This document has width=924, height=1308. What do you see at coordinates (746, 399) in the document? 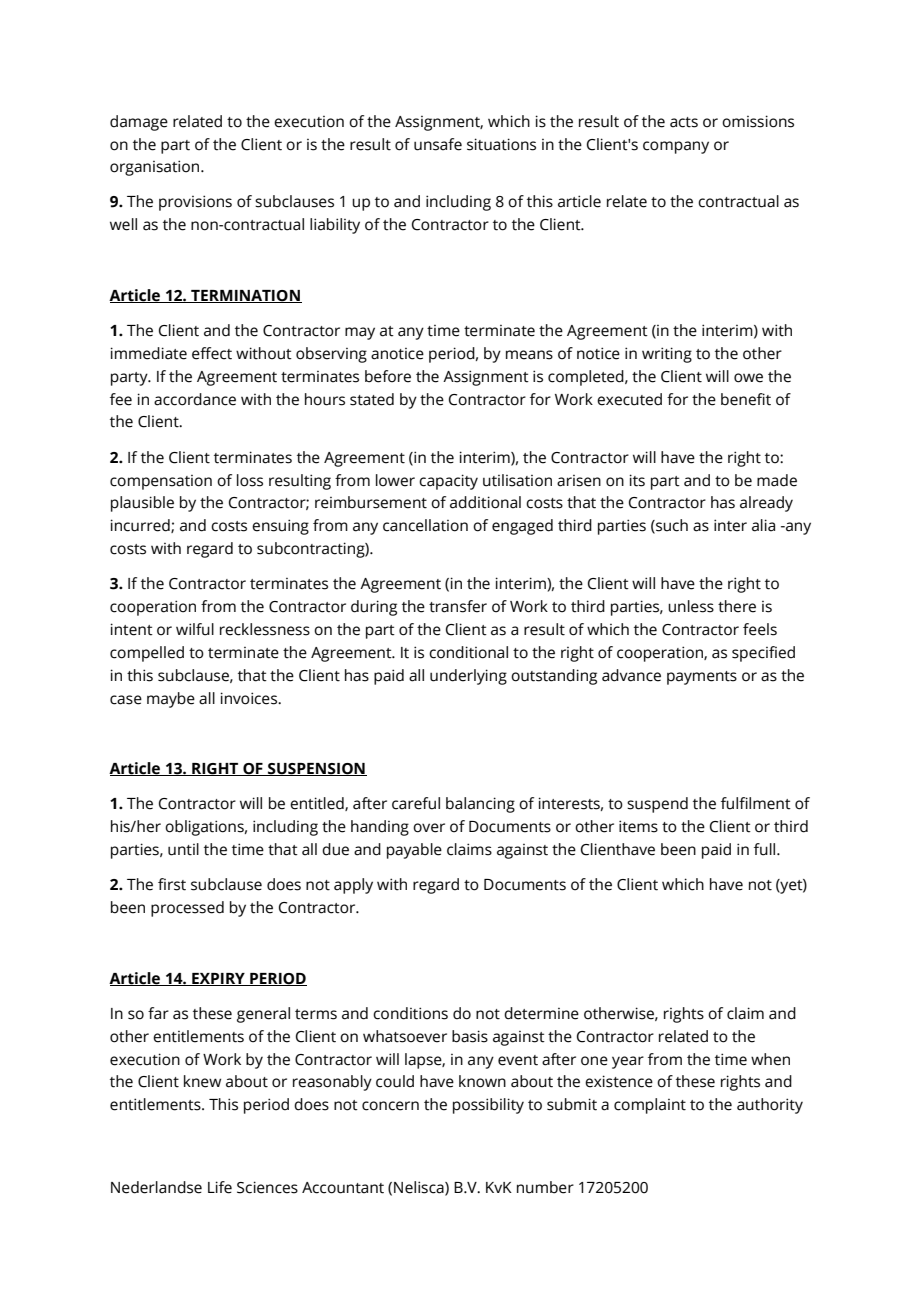
I see `benefit` at bounding box center [746, 399].
